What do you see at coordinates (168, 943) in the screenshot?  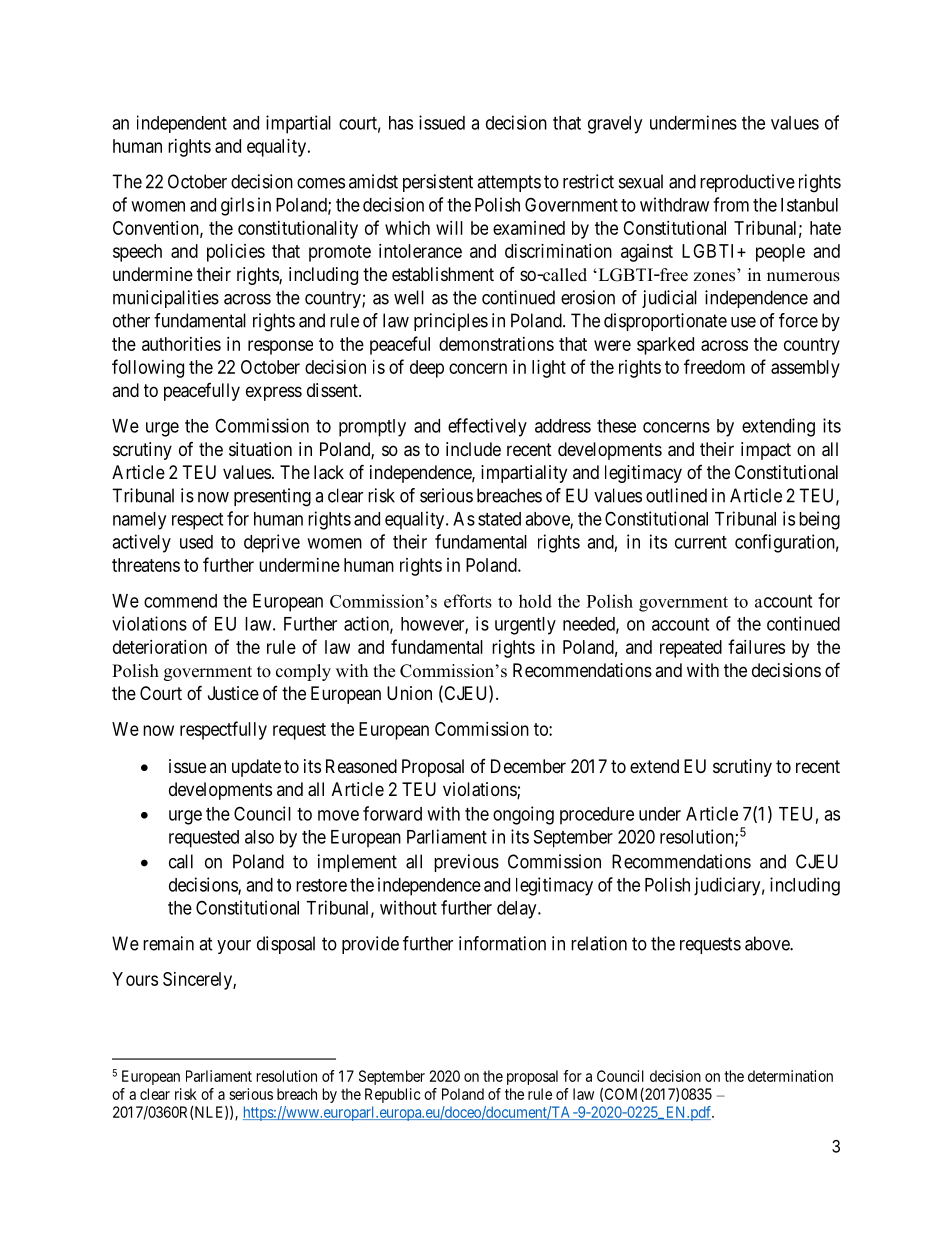 I see `remain` at bounding box center [168, 943].
